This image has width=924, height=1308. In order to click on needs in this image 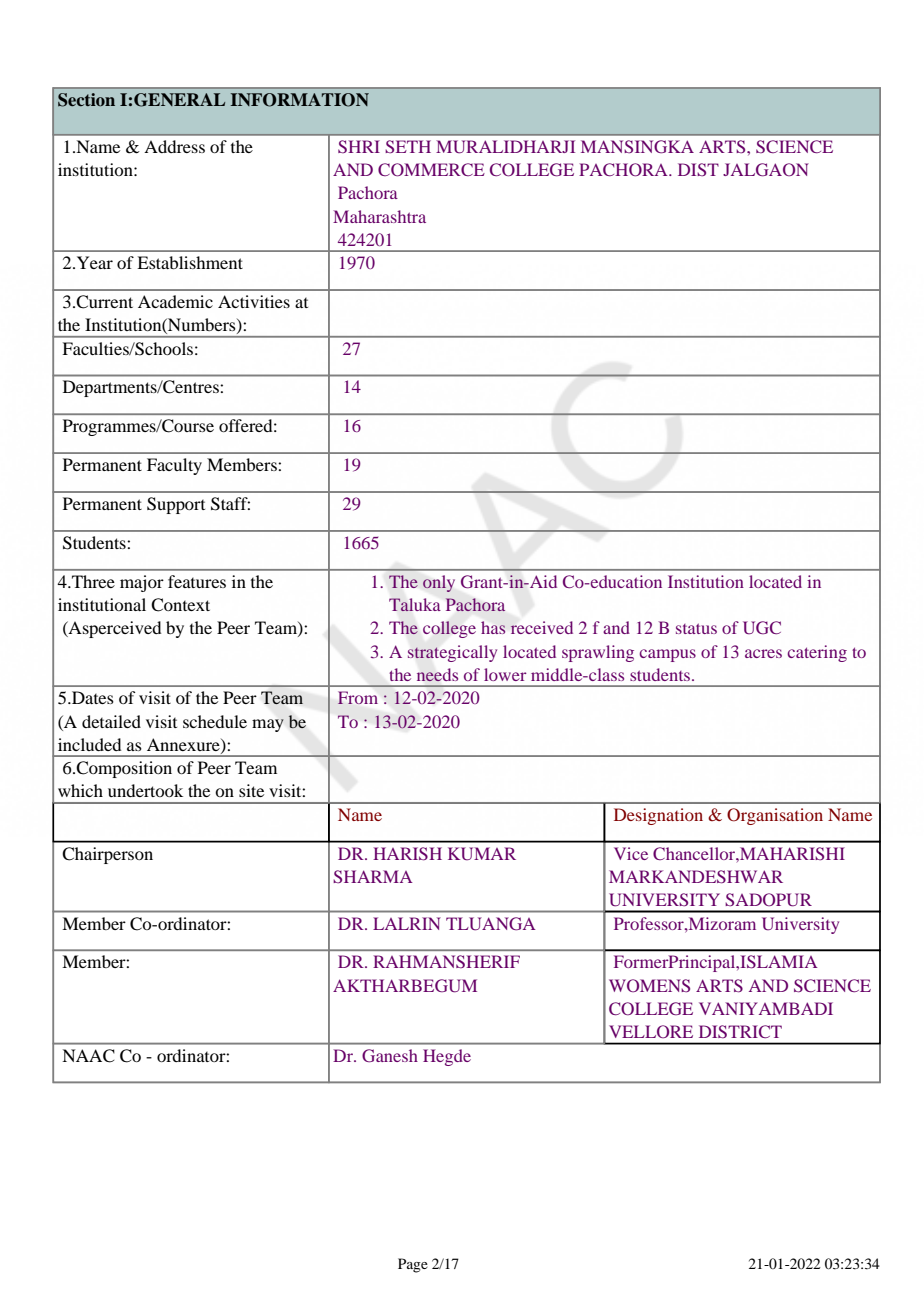, I will do `click(437, 674)`.
